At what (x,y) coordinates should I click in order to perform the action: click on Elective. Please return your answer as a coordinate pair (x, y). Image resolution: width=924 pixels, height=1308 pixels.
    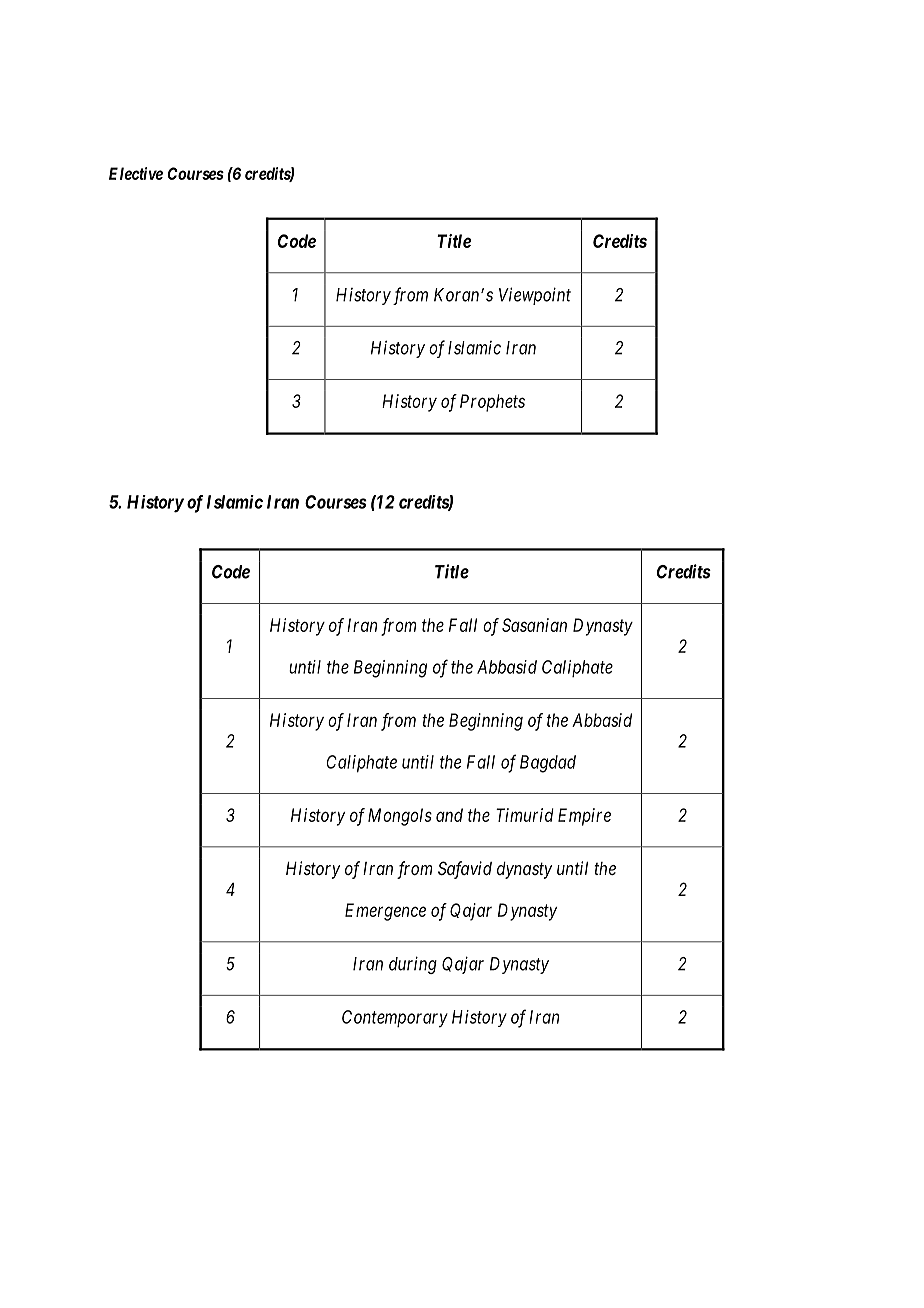
    Looking at the image, I should click on (136, 173).
